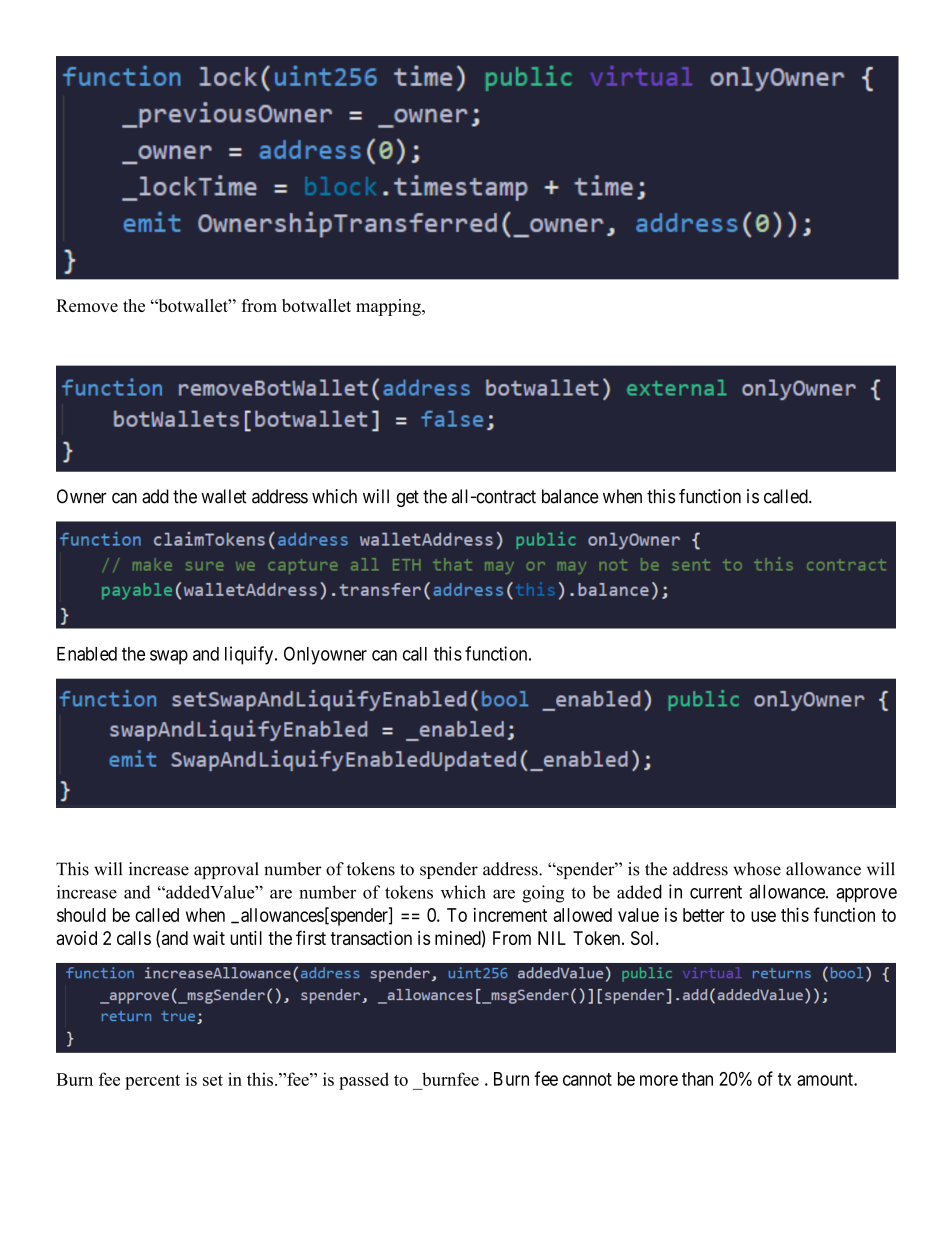 This image has width=952, height=1233. What do you see at coordinates (364, 1081) in the image?
I see `passed` at bounding box center [364, 1081].
